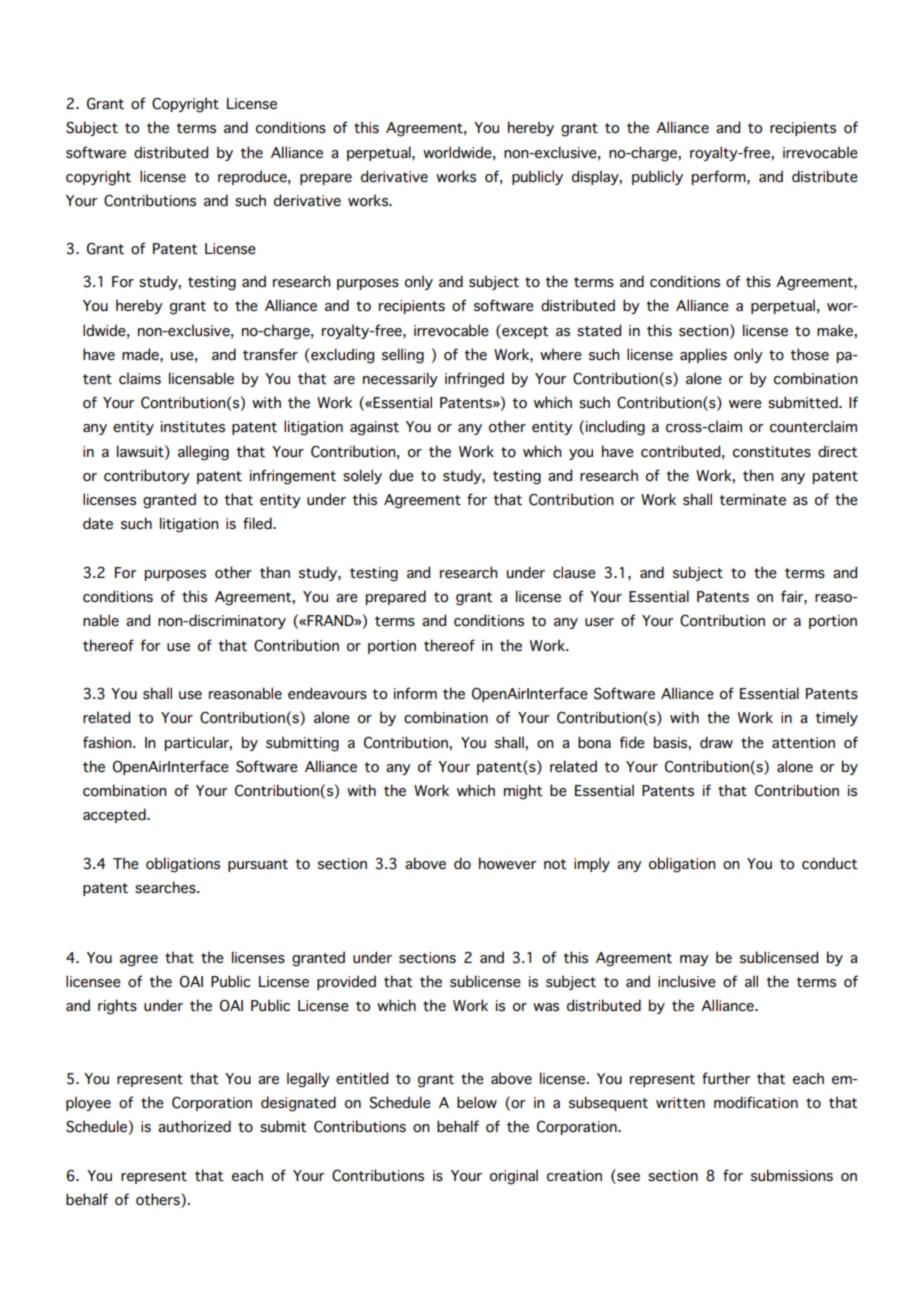 The width and height of the image is (924, 1308). I want to click on transfer, so click(270, 354).
